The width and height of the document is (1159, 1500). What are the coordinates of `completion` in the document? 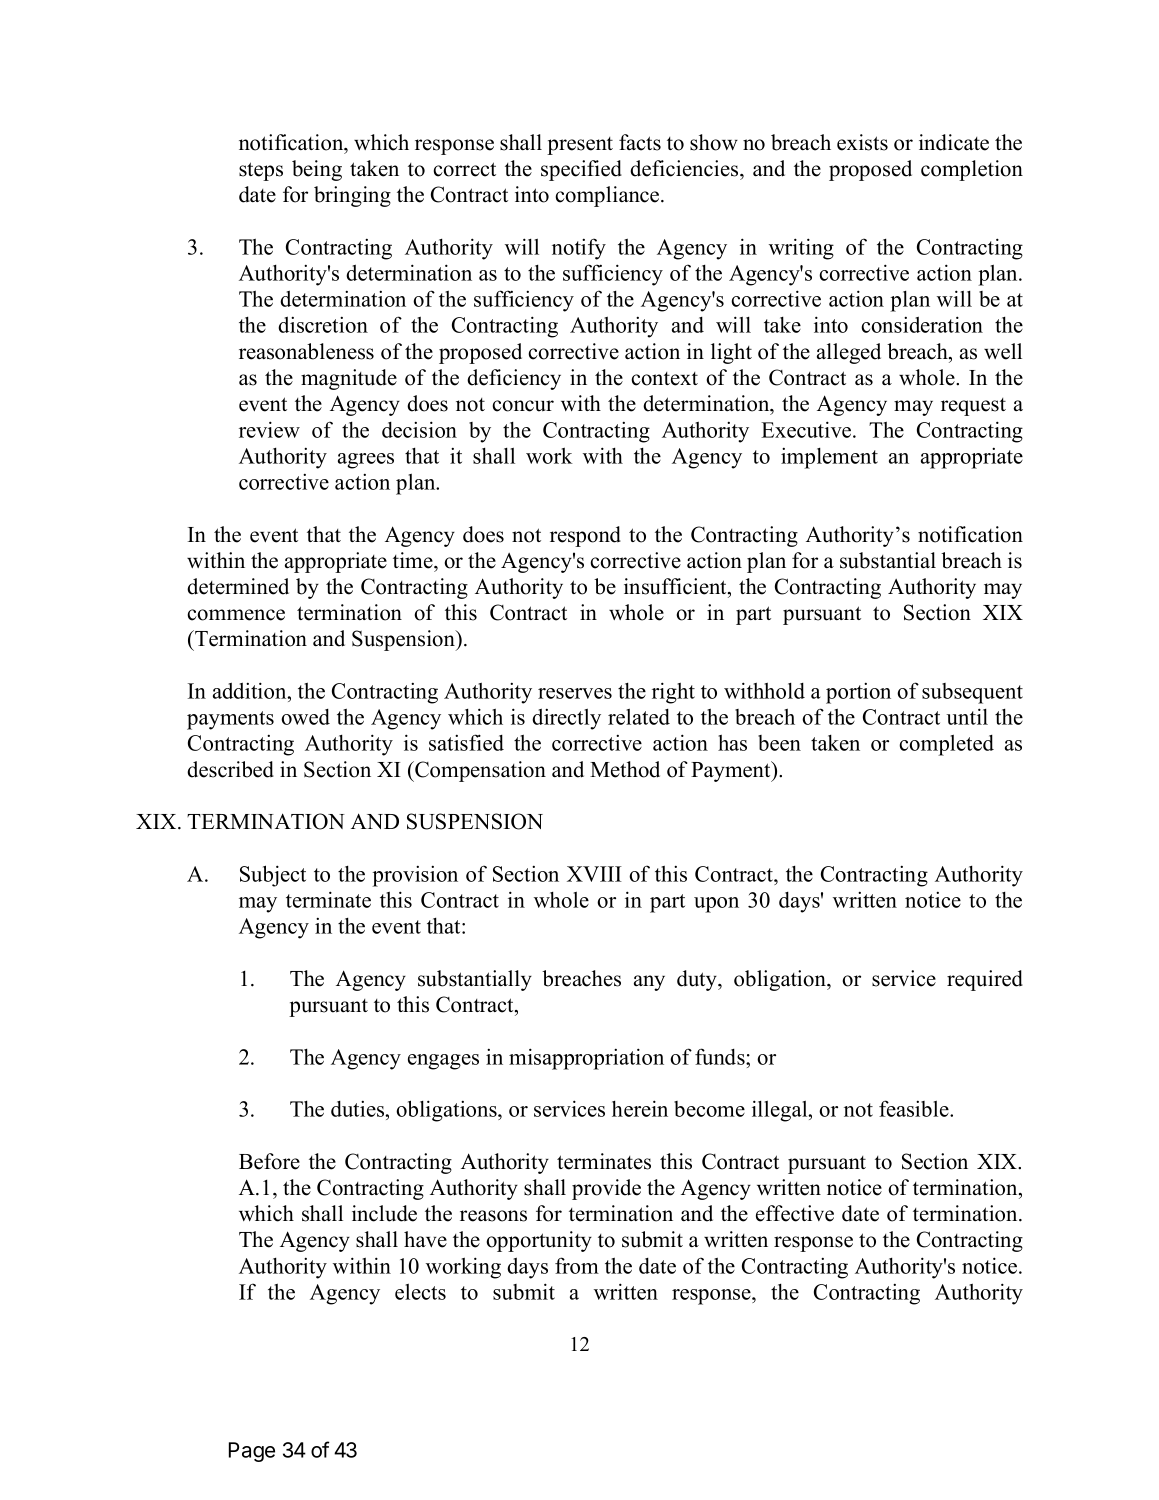 It's located at (972, 170).
